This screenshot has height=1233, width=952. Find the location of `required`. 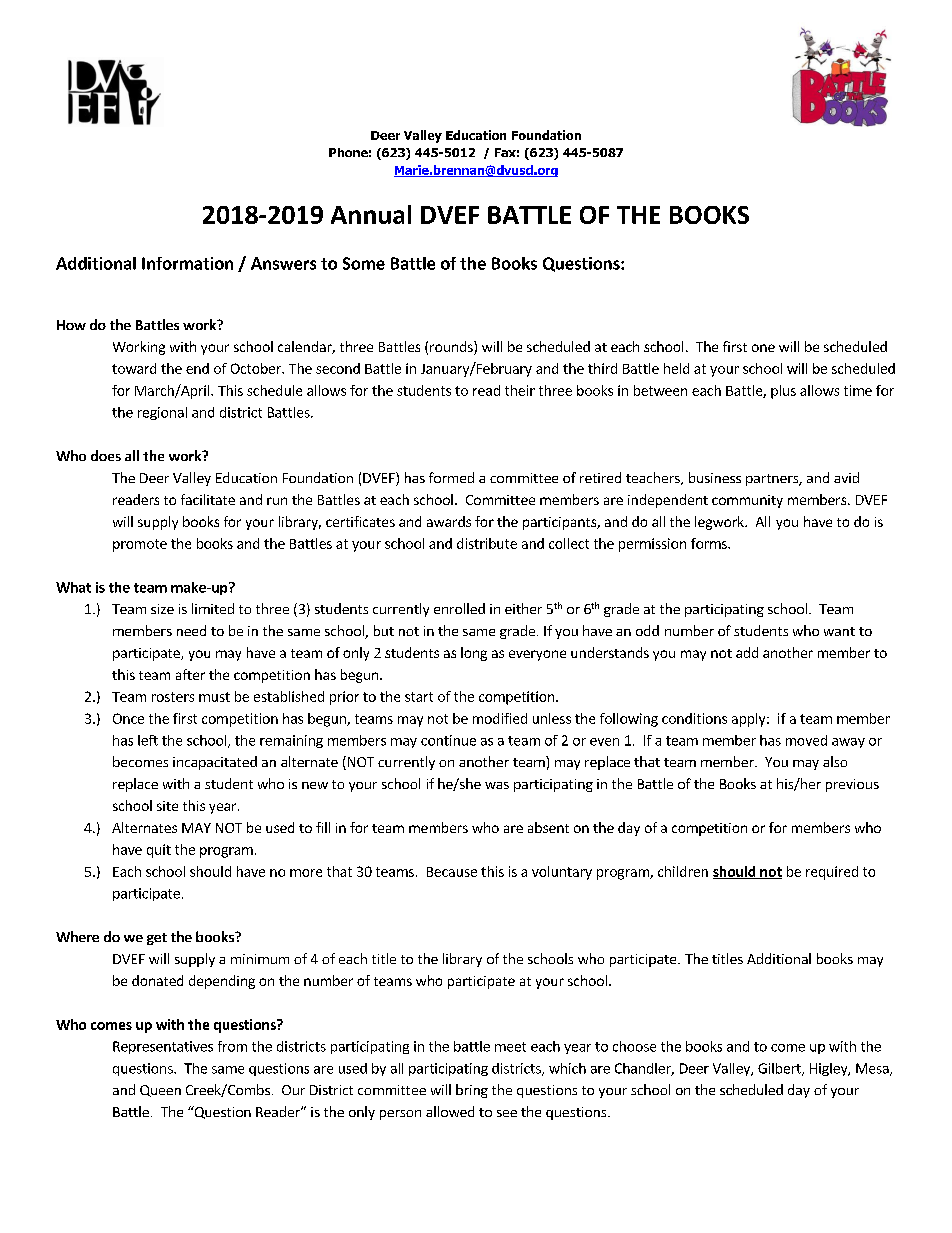

required is located at coordinates (832, 873).
